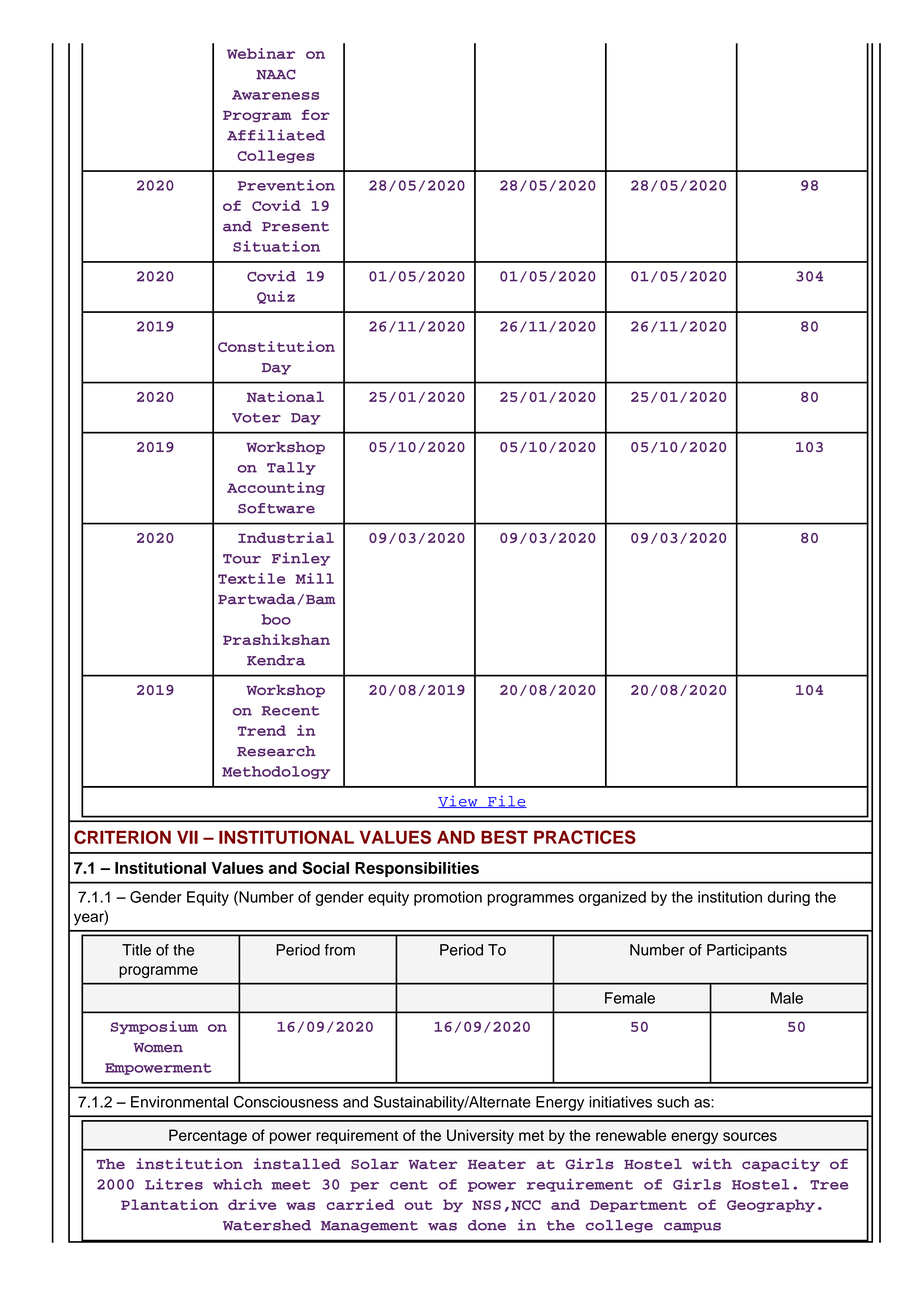 This page has width=924, height=1308. What do you see at coordinates (237, 1184) in the page?
I see `which` at bounding box center [237, 1184].
